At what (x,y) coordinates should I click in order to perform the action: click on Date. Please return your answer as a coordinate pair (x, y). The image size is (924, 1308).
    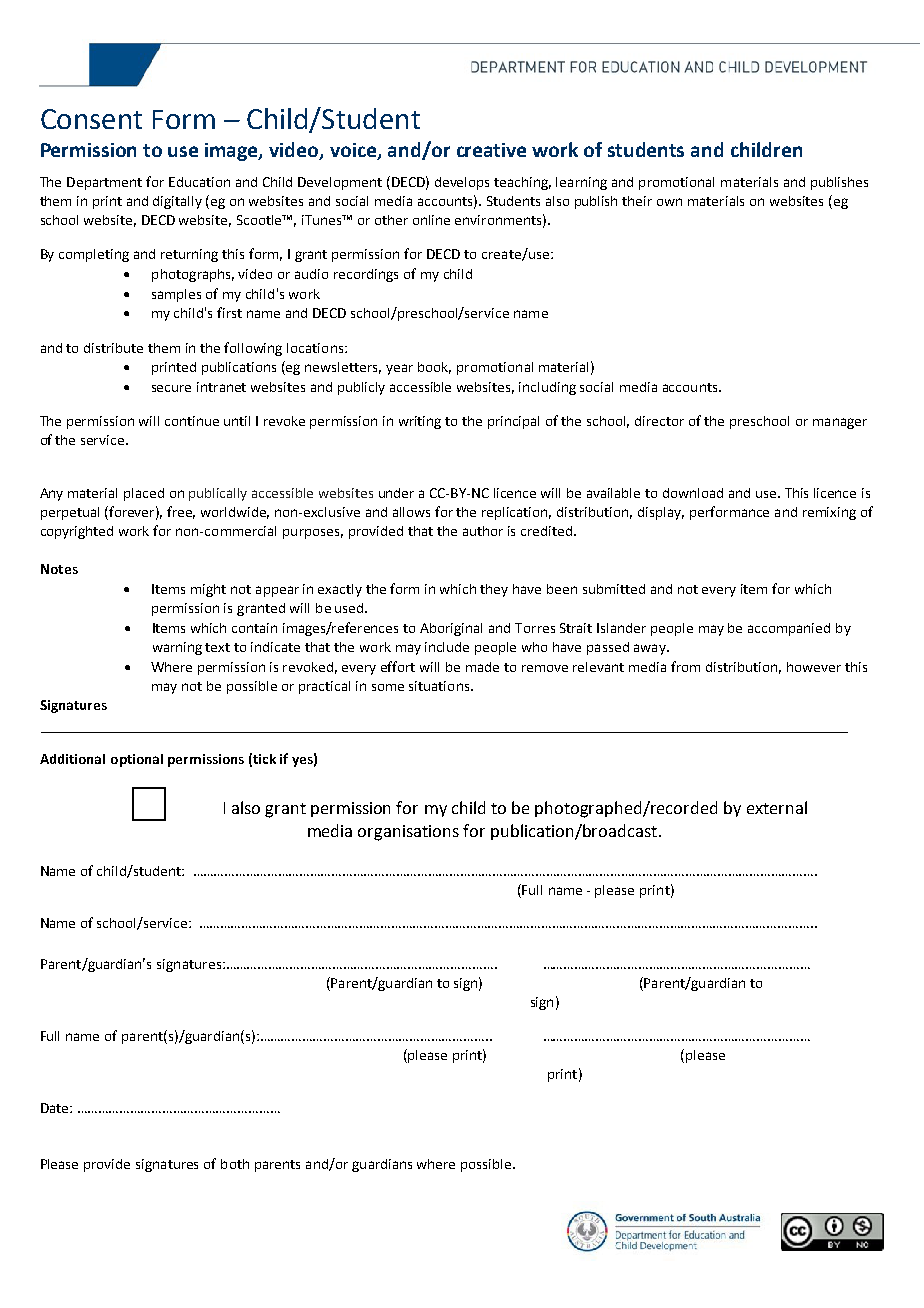
    Looking at the image, I should click on (56, 1108).
